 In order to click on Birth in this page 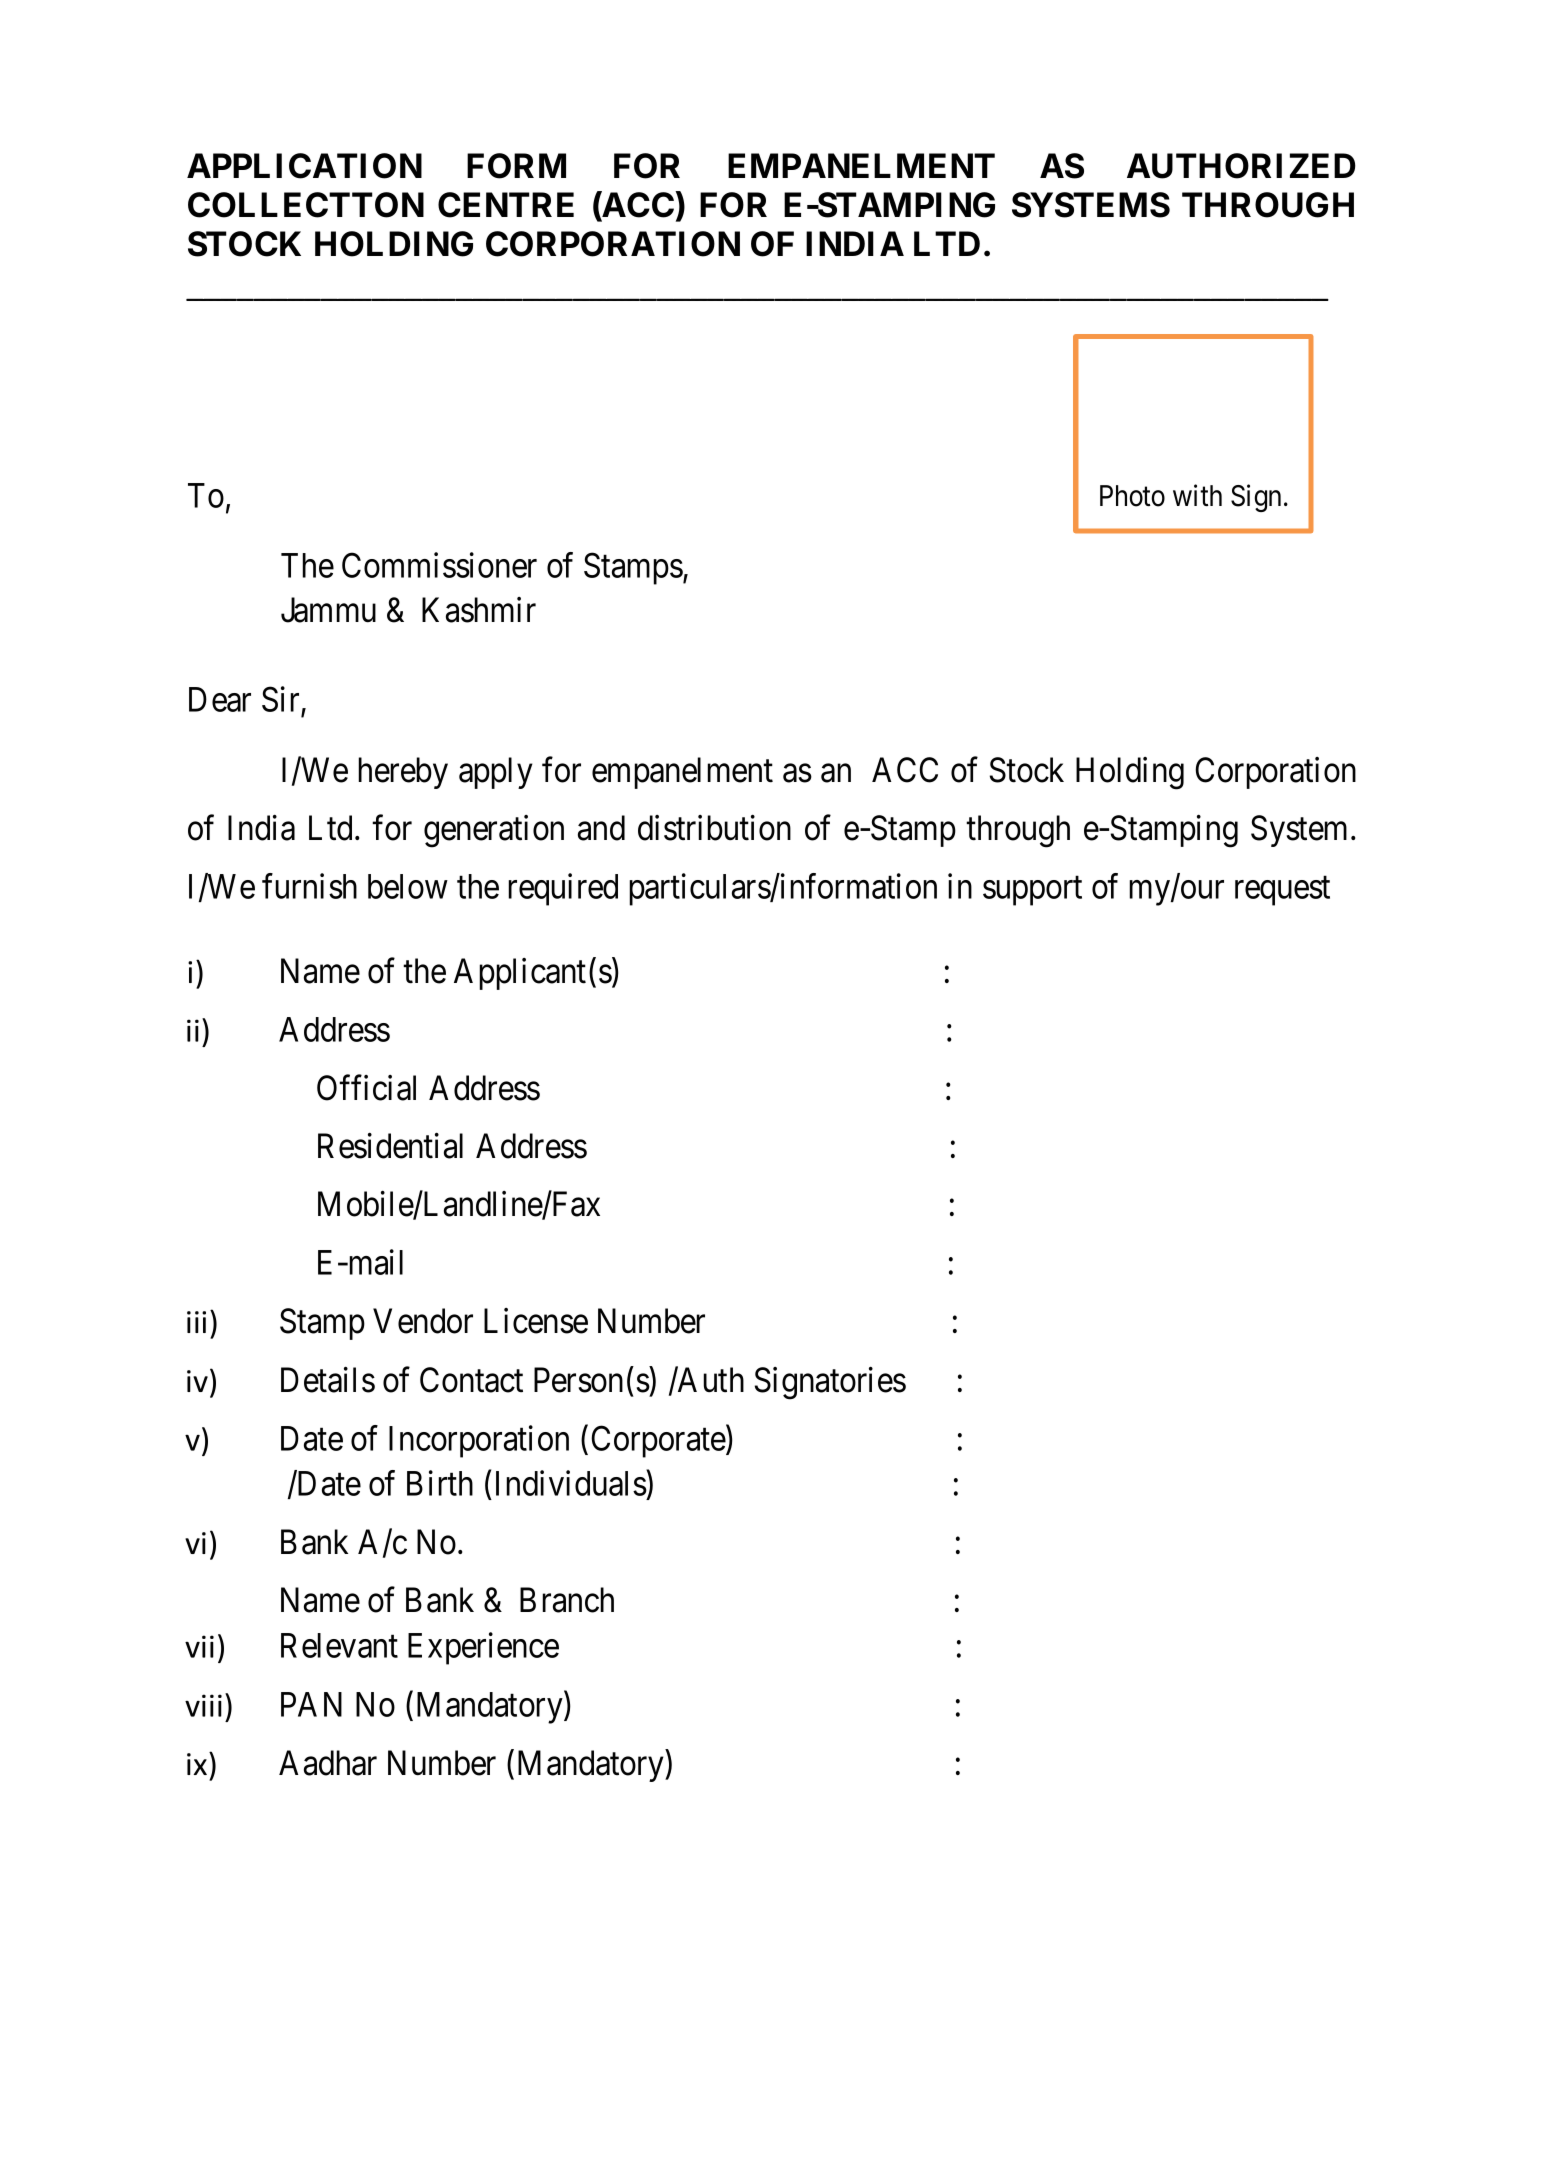, I will do `click(440, 1483)`.
